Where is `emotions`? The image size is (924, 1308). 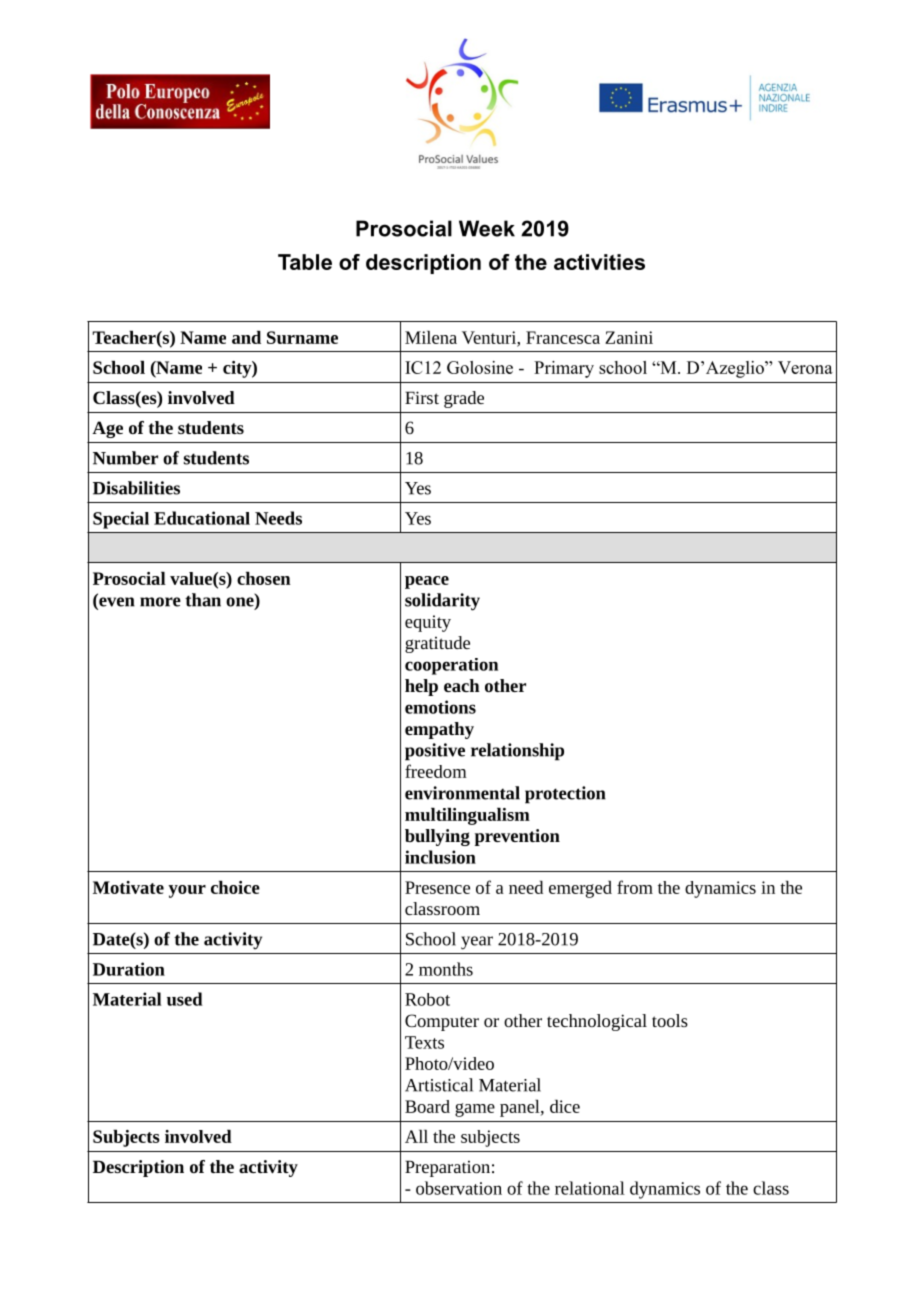 emotions is located at coordinates (440, 707).
